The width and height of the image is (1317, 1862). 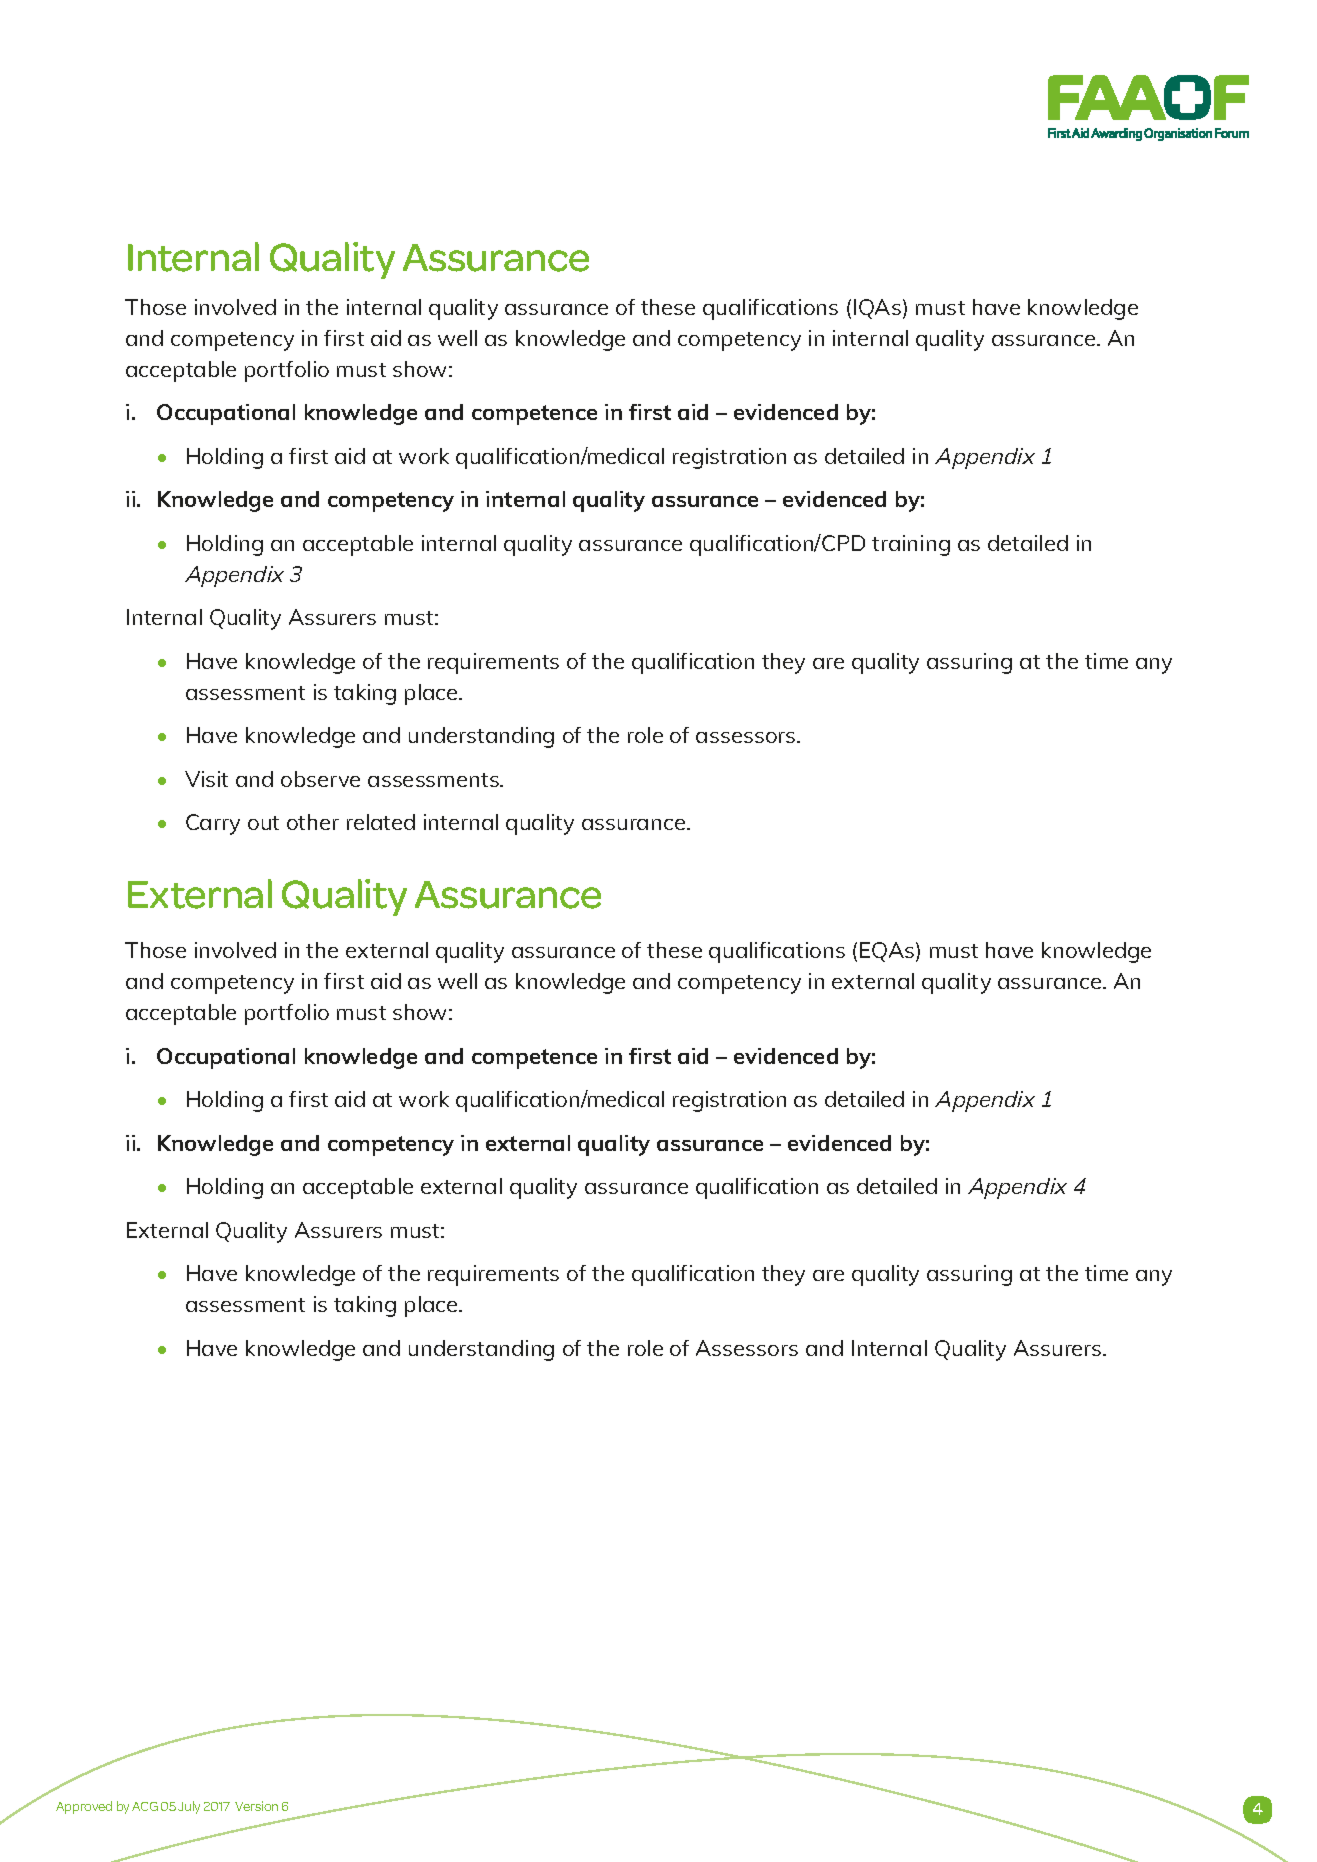 What do you see at coordinates (911, 545) in the image?
I see `training` at bounding box center [911, 545].
